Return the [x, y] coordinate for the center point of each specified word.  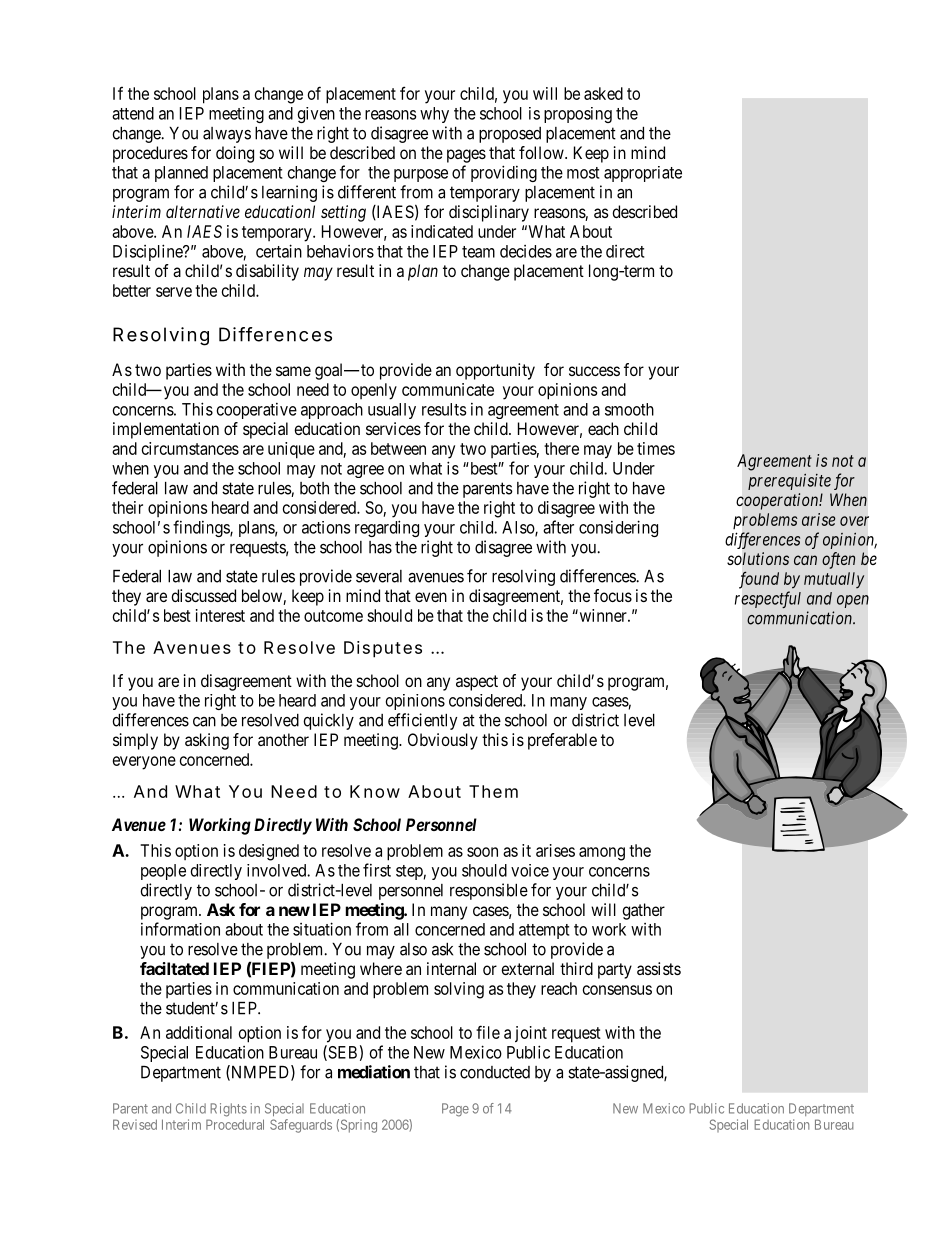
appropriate [643, 174]
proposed [510, 135]
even [431, 597]
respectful [768, 599]
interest [220, 615]
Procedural [235, 1124]
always [227, 135]
